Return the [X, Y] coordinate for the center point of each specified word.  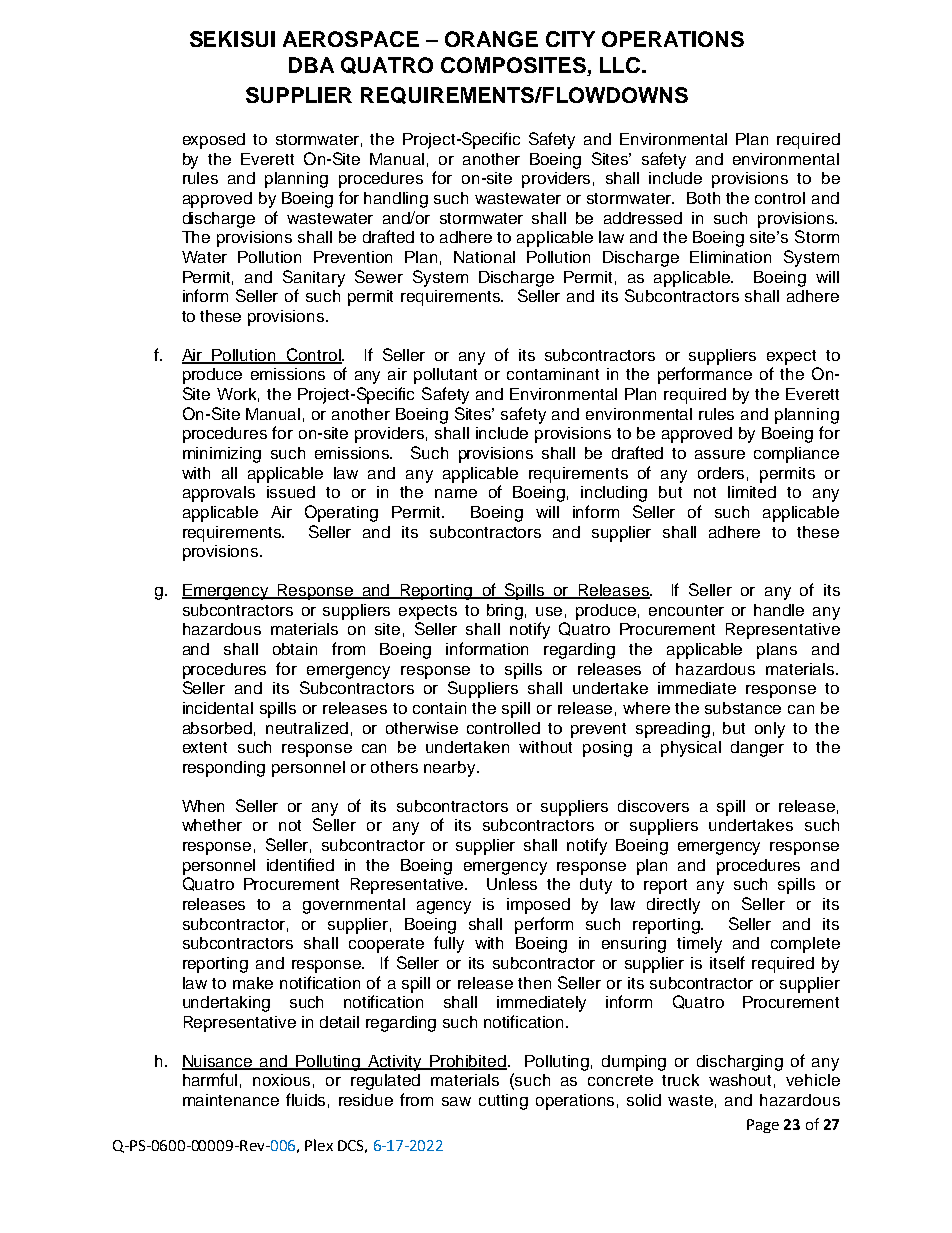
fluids [305, 1099]
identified [300, 864]
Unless [512, 884]
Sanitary [314, 278]
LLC [620, 65]
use [549, 611]
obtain [295, 649]
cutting [503, 1102]
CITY [570, 39]
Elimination [730, 257]
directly [673, 906]
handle [779, 610]
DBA [311, 65]
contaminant [553, 374]
